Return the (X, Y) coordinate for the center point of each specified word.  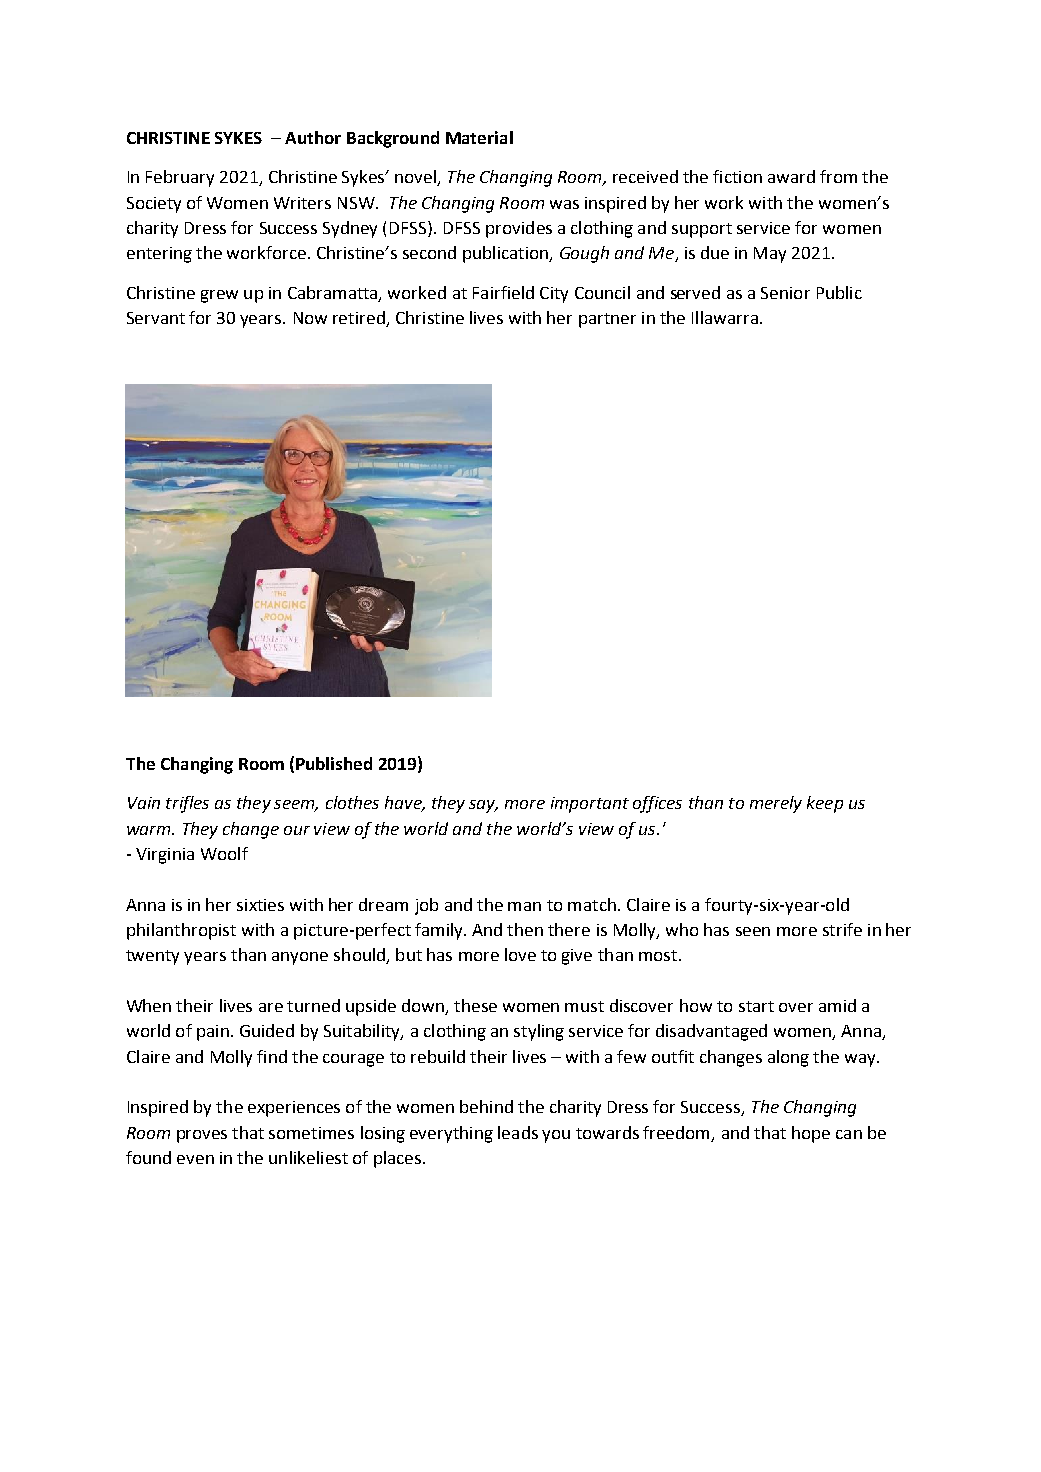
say (483, 806)
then (525, 929)
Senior (785, 293)
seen (753, 931)
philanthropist (181, 931)
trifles (187, 804)
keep (825, 804)
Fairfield (503, 292)
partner (607, 320)
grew (219, 296)
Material (479, 137)
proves (202, 1136)
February (180, 178)
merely (776, 804)
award (791, 176)
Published (334, 763)
